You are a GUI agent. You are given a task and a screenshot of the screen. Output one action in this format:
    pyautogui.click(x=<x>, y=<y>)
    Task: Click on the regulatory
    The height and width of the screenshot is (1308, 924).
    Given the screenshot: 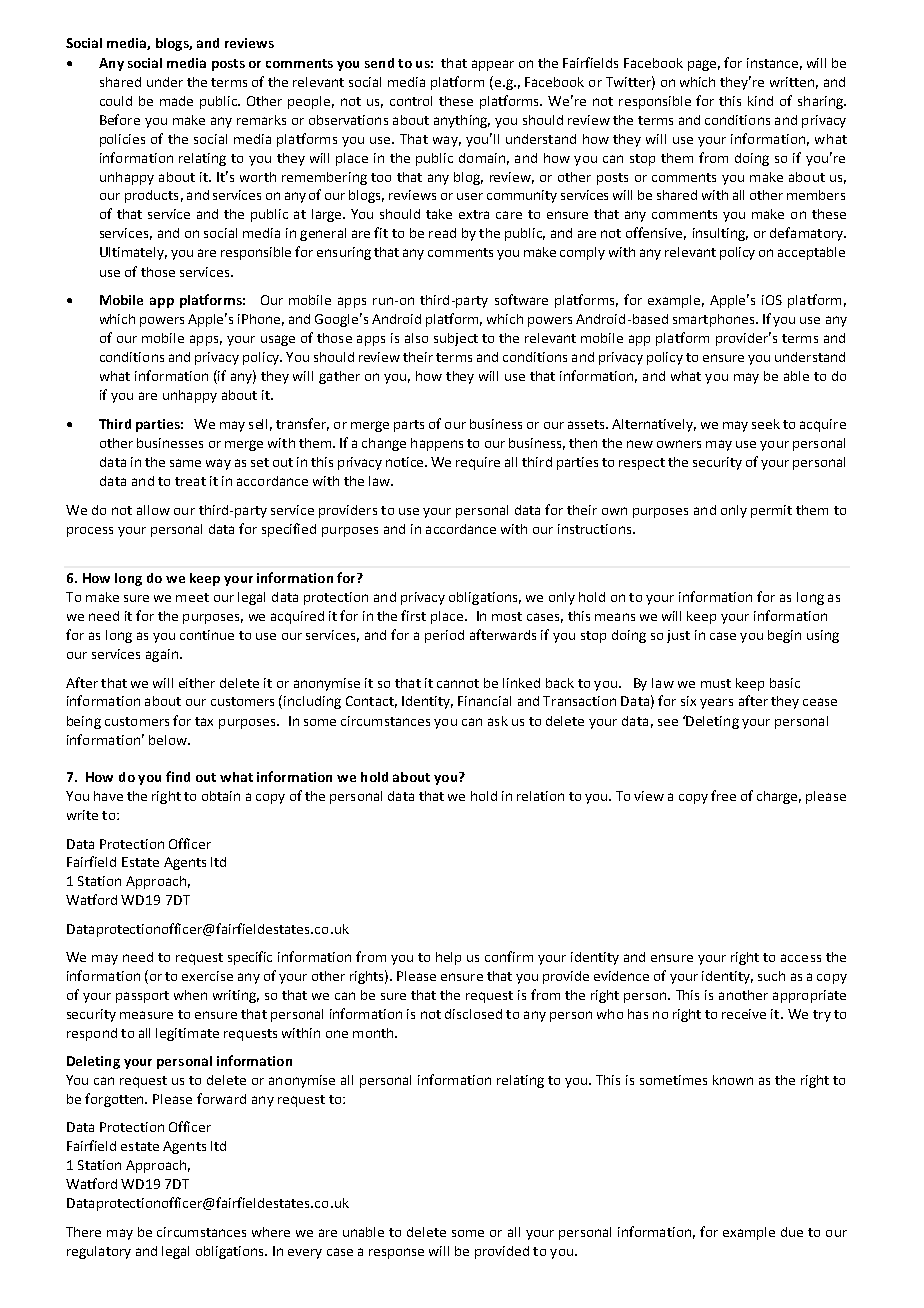 What is the action you would take?
    pyautogui.click(x=99, y=1252)
